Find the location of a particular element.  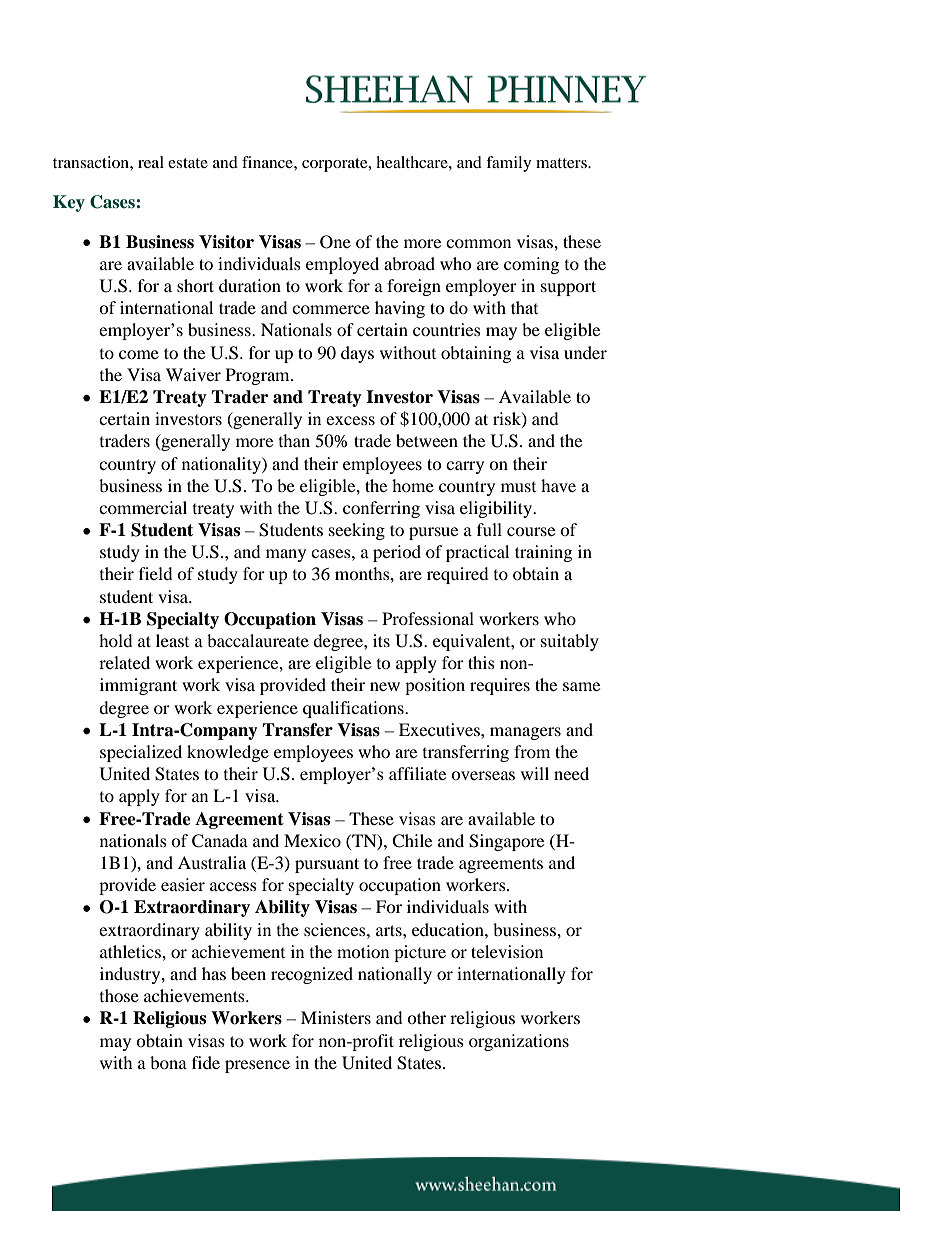

Ministers is located at coordinates (336, 1017).
